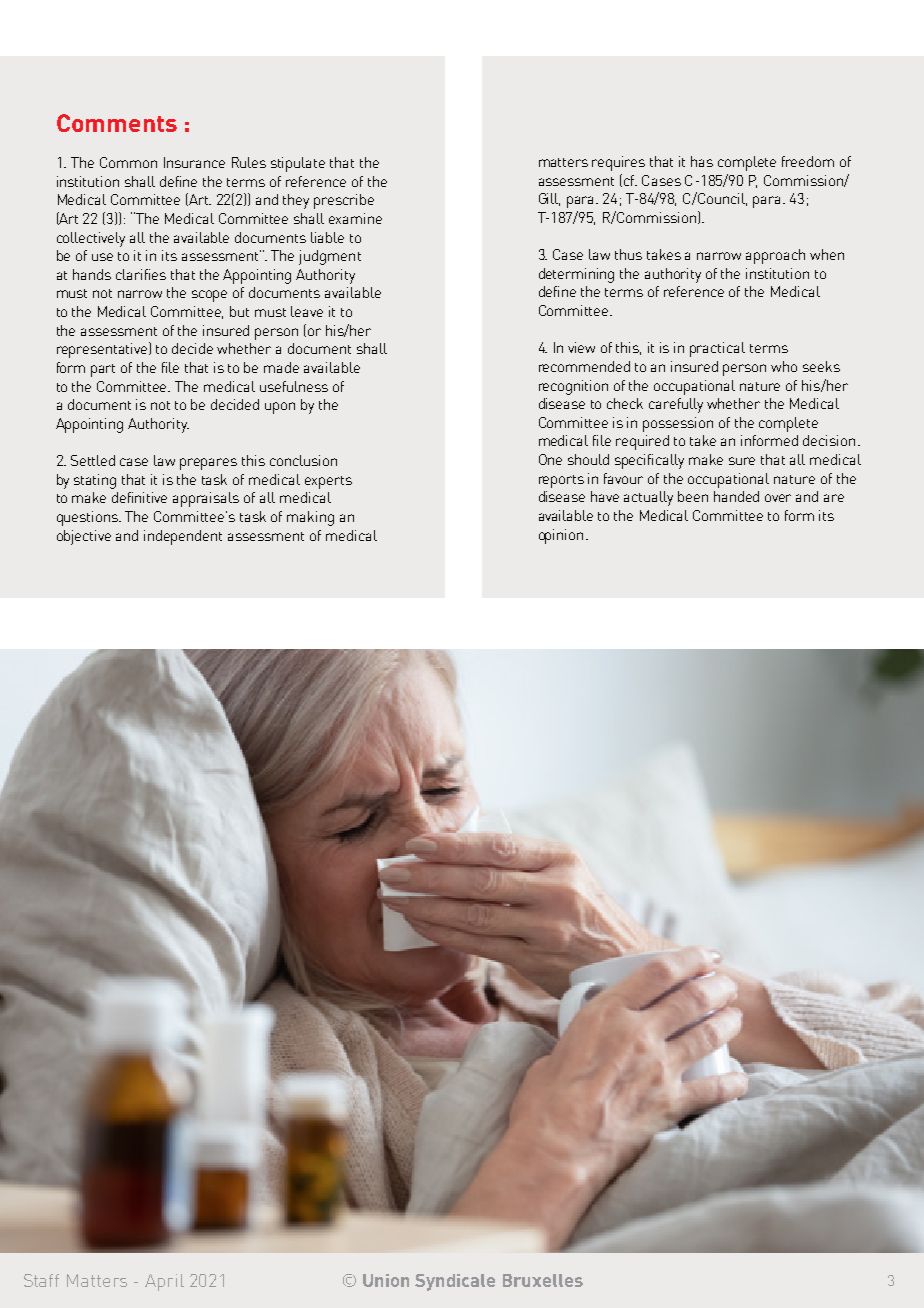 This screenshot has height=1308, width=924. I want to click on experts, so click(328, 482).
